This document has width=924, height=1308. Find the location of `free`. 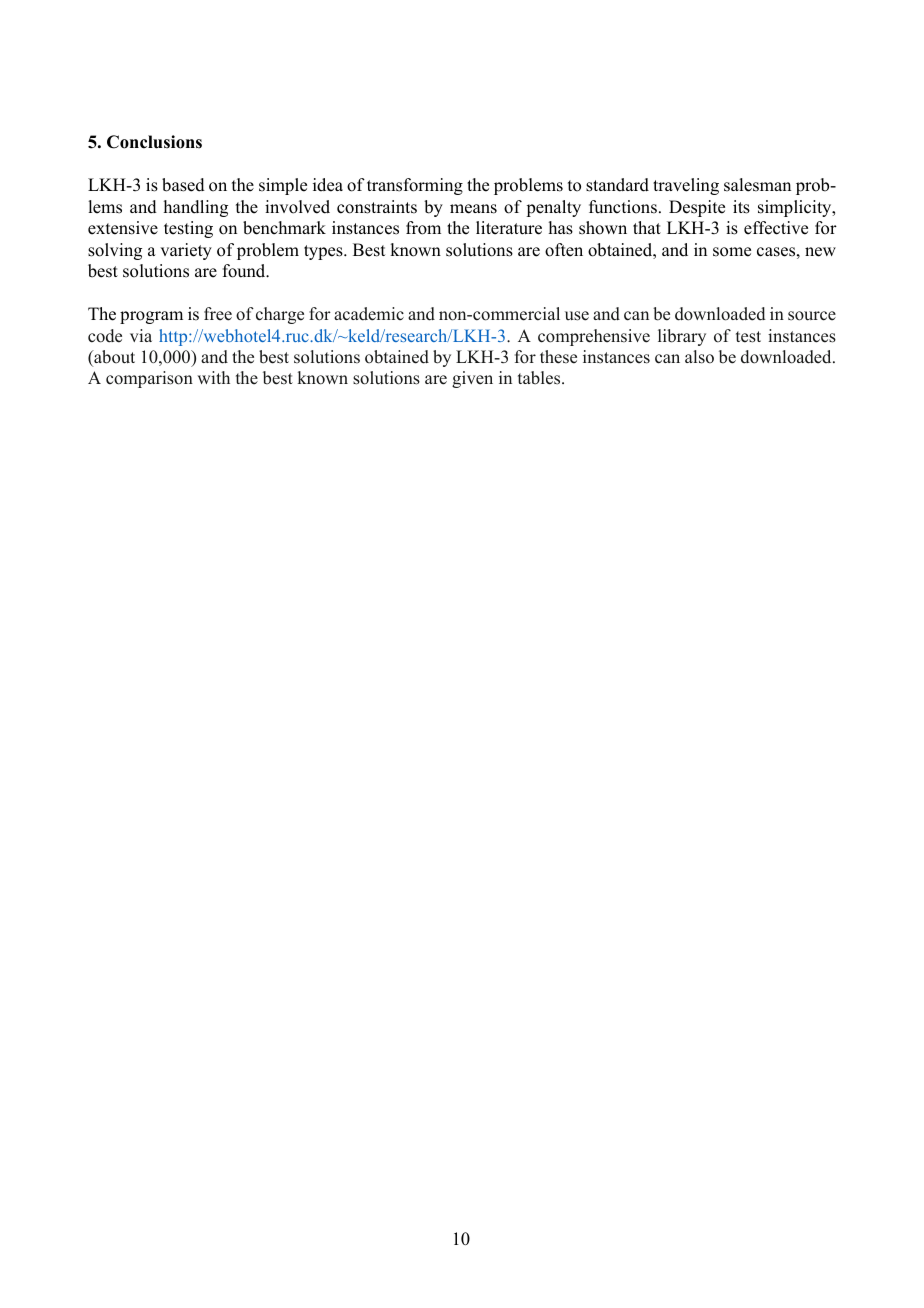

free is located at coordinates (218, 314).
